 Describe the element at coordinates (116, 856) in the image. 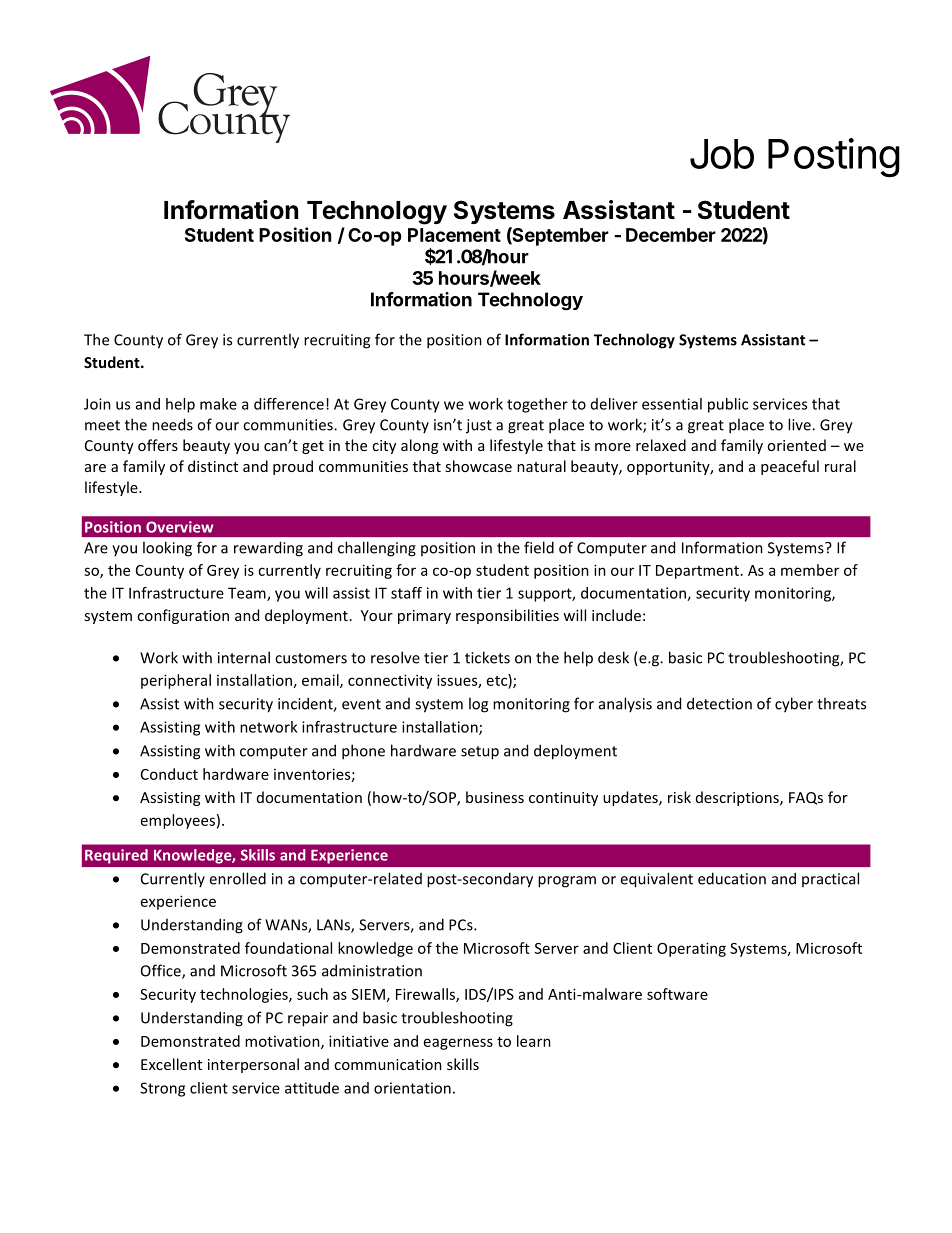

I see `Required` at that location.
